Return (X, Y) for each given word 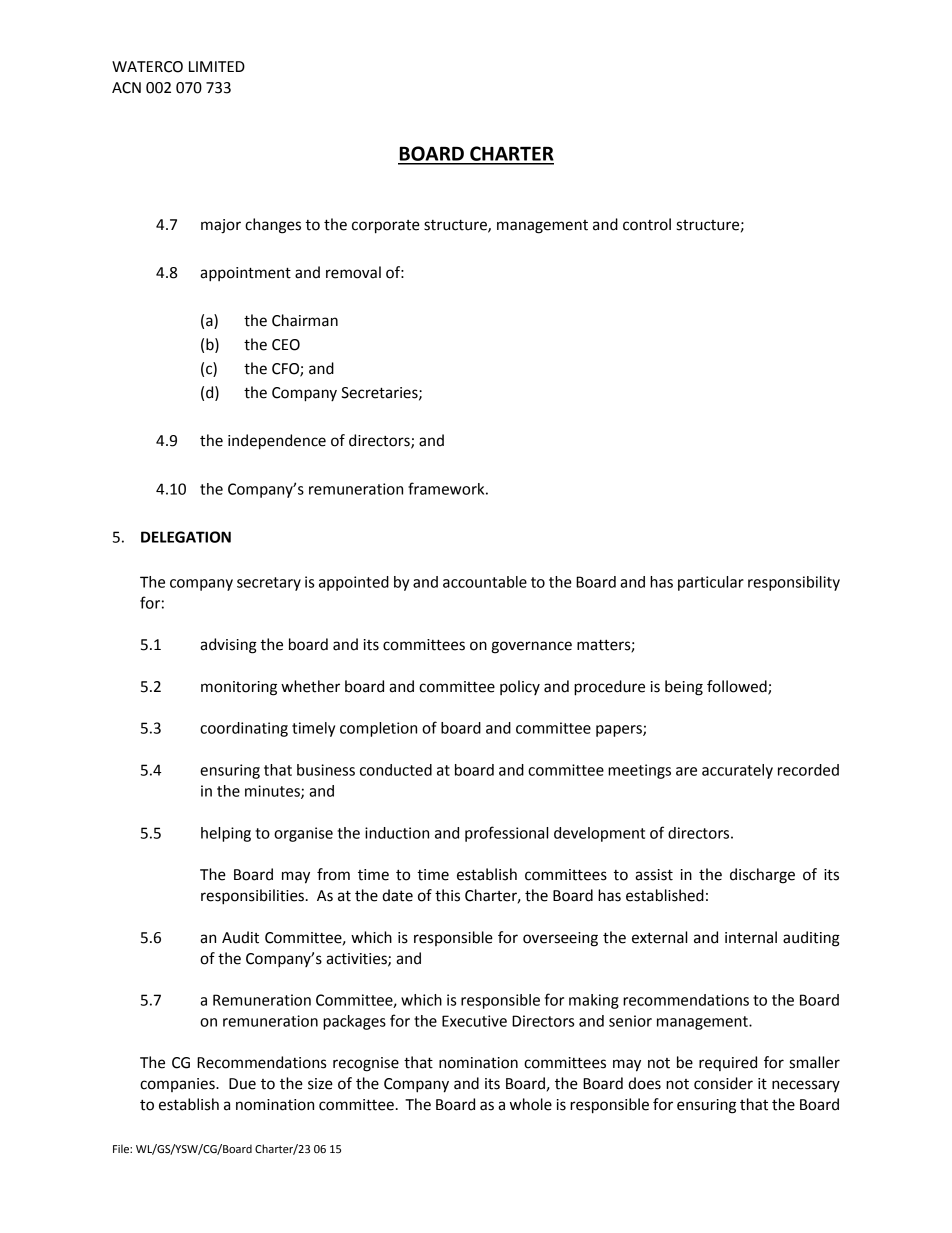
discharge (762, 876)
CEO (286, 345)
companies (178, 1085)
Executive (474, 1021)
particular (711, 583)
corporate (386, 227)
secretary (269, 584)
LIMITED (217, 66)
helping (226, 834)
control (647, 224)
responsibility (794, 583)
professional (506, 834)
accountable (485, 582)
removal (353, 272)
